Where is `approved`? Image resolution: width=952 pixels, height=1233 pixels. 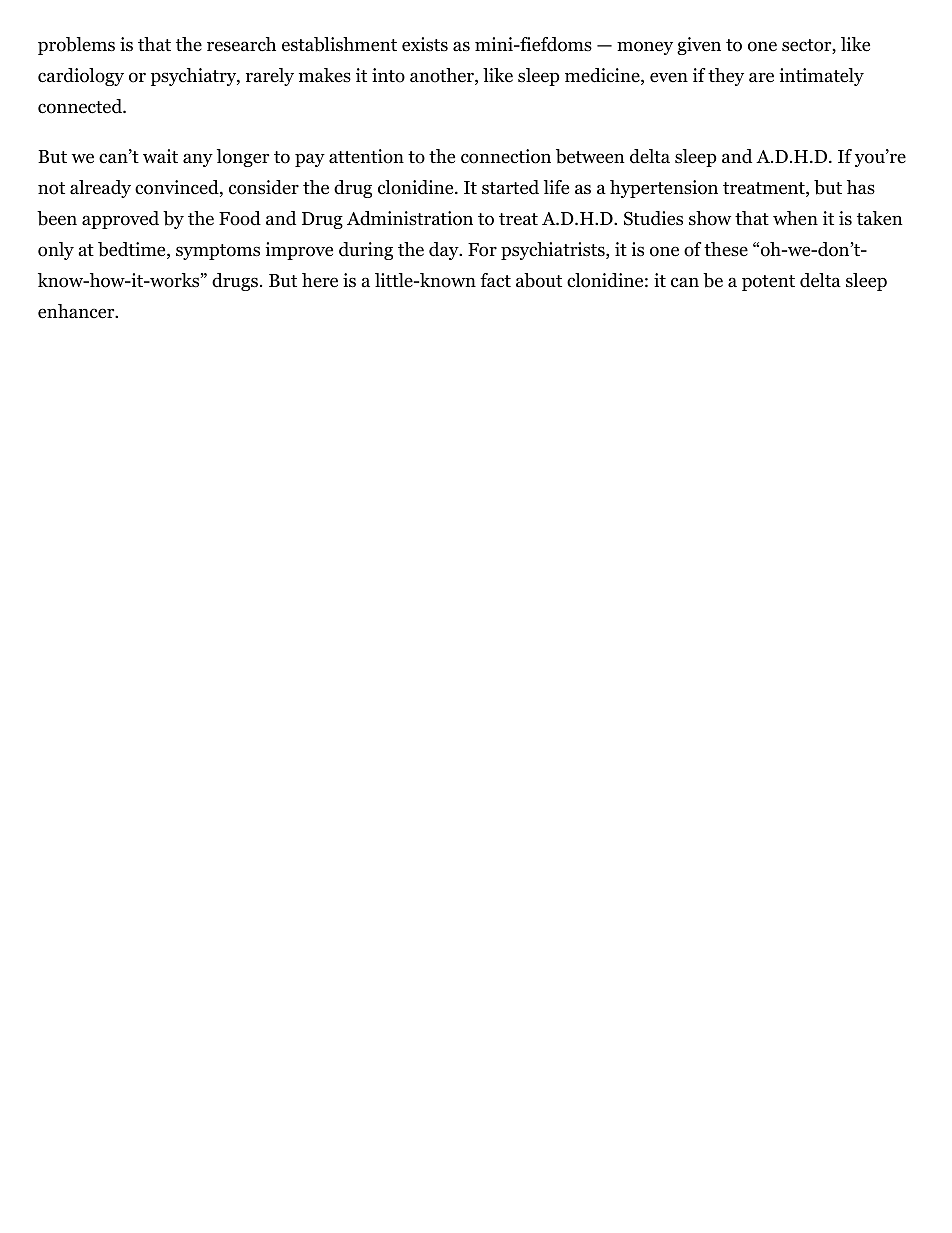
approved is located at coordinates (120, 220).
